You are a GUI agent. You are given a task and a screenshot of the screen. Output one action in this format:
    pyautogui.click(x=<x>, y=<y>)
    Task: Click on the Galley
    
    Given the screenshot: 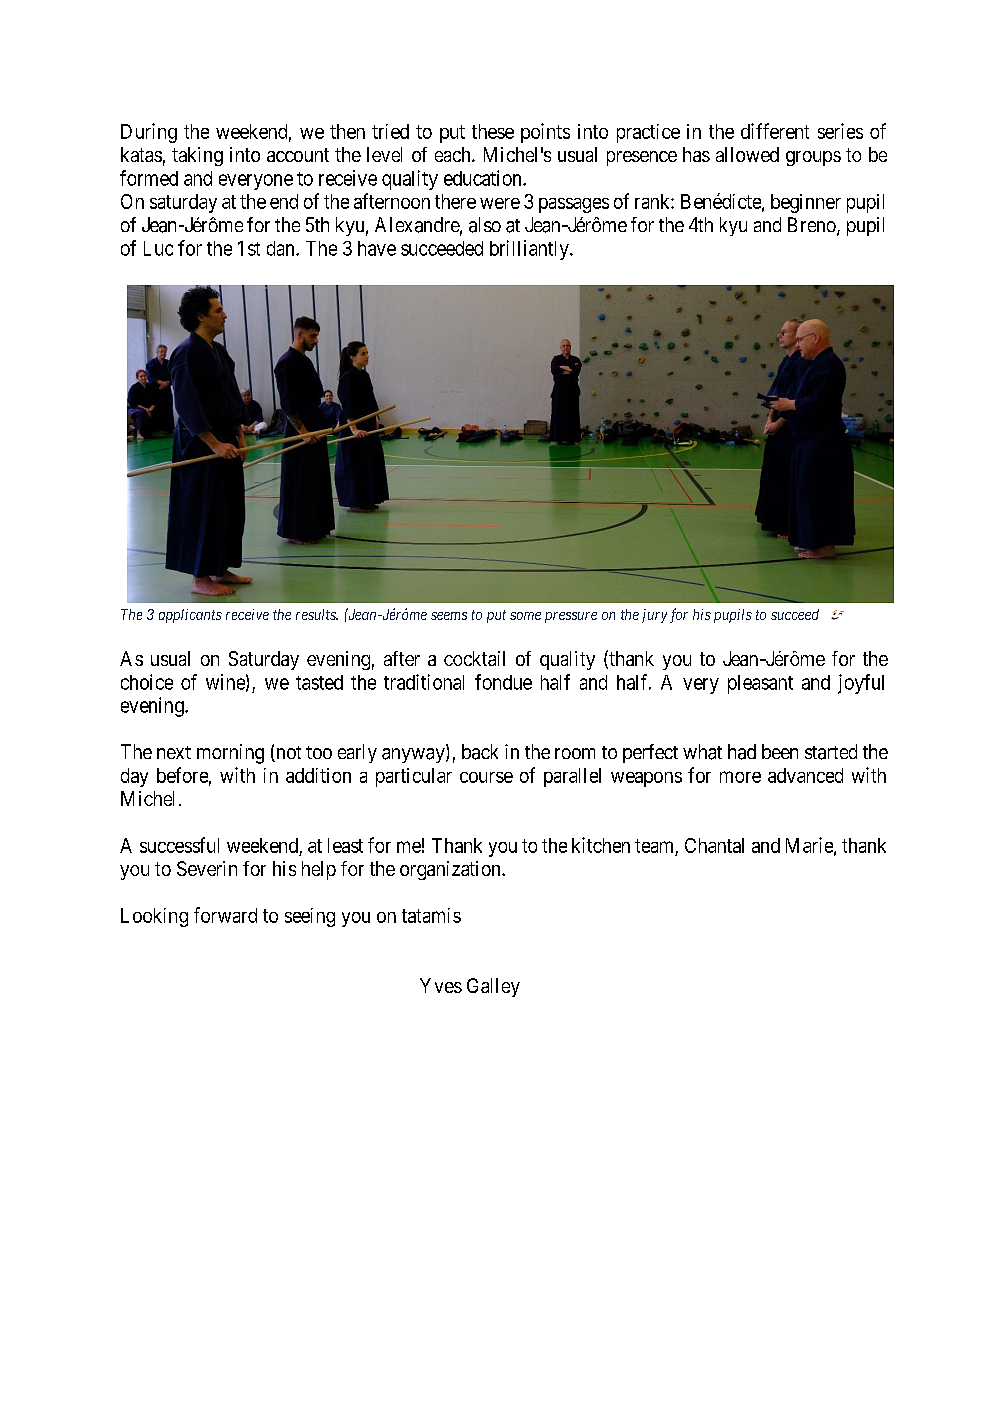 What is the action you would take?
    pyautogui.click(x=493, y=987)
